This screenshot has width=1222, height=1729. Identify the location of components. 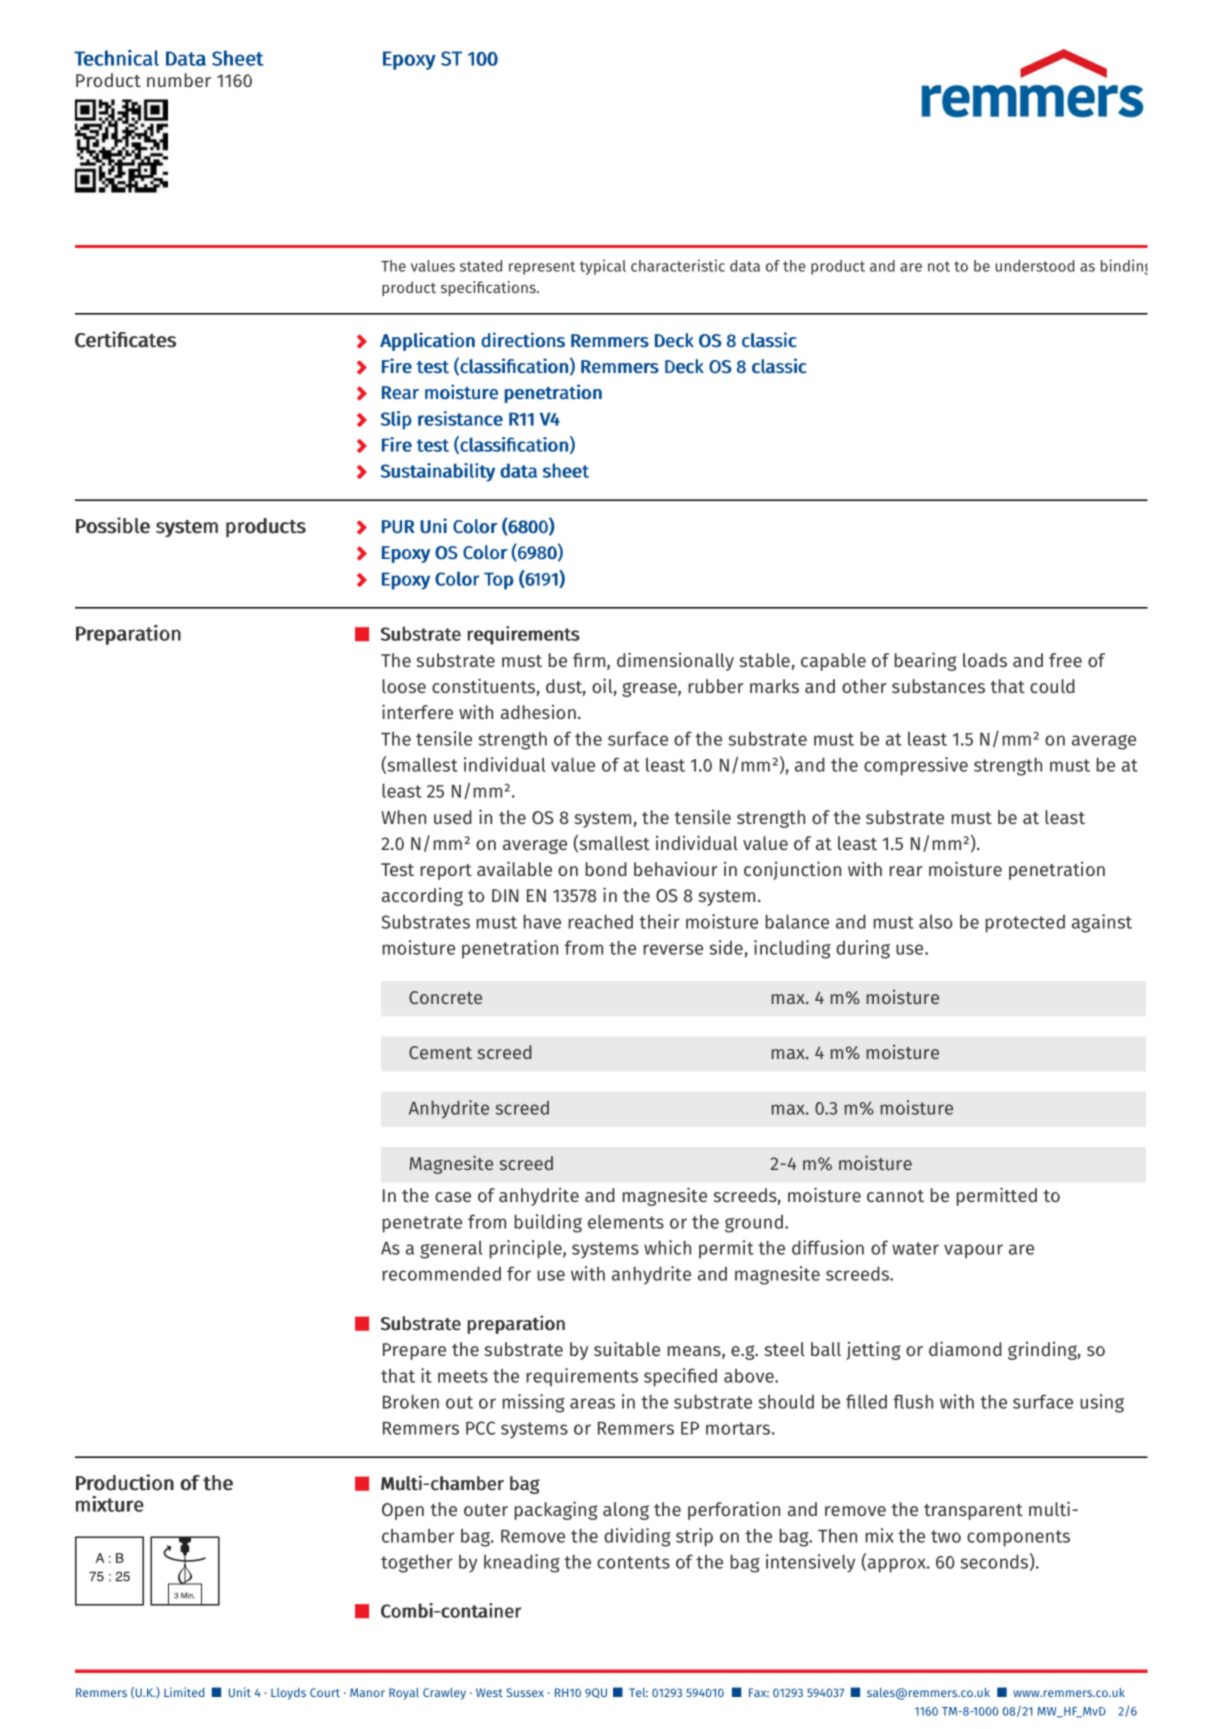
(1018, 1538).
